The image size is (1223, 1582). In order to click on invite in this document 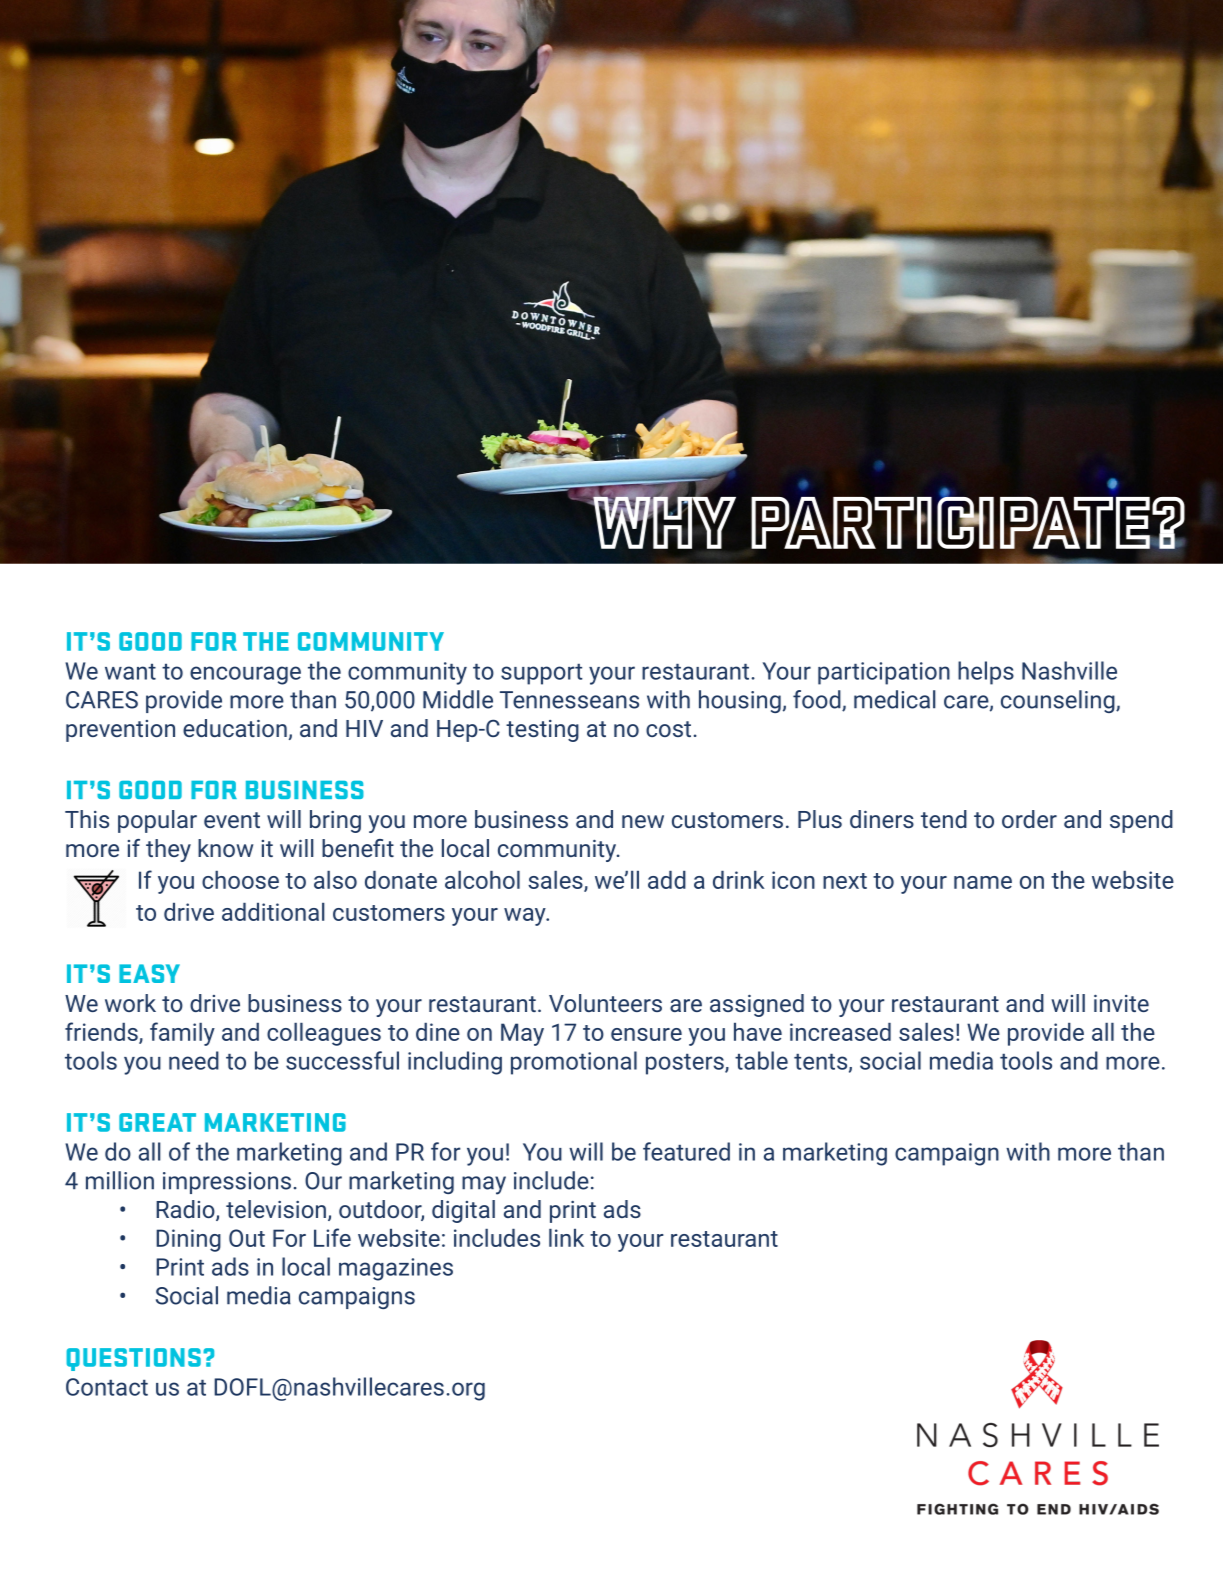, I will do `click(1121, 1003)`.
